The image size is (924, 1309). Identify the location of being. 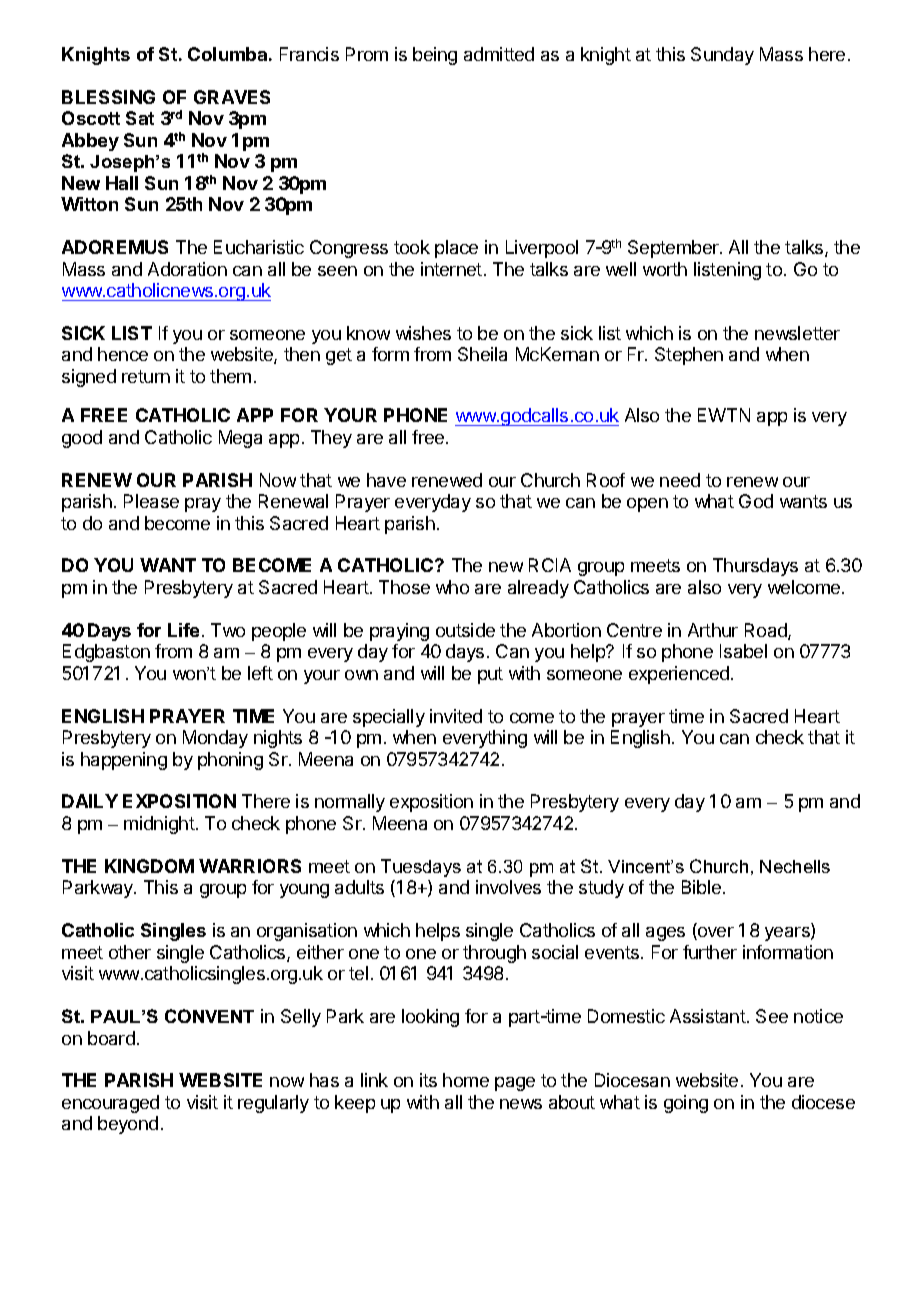
(435, 56).
